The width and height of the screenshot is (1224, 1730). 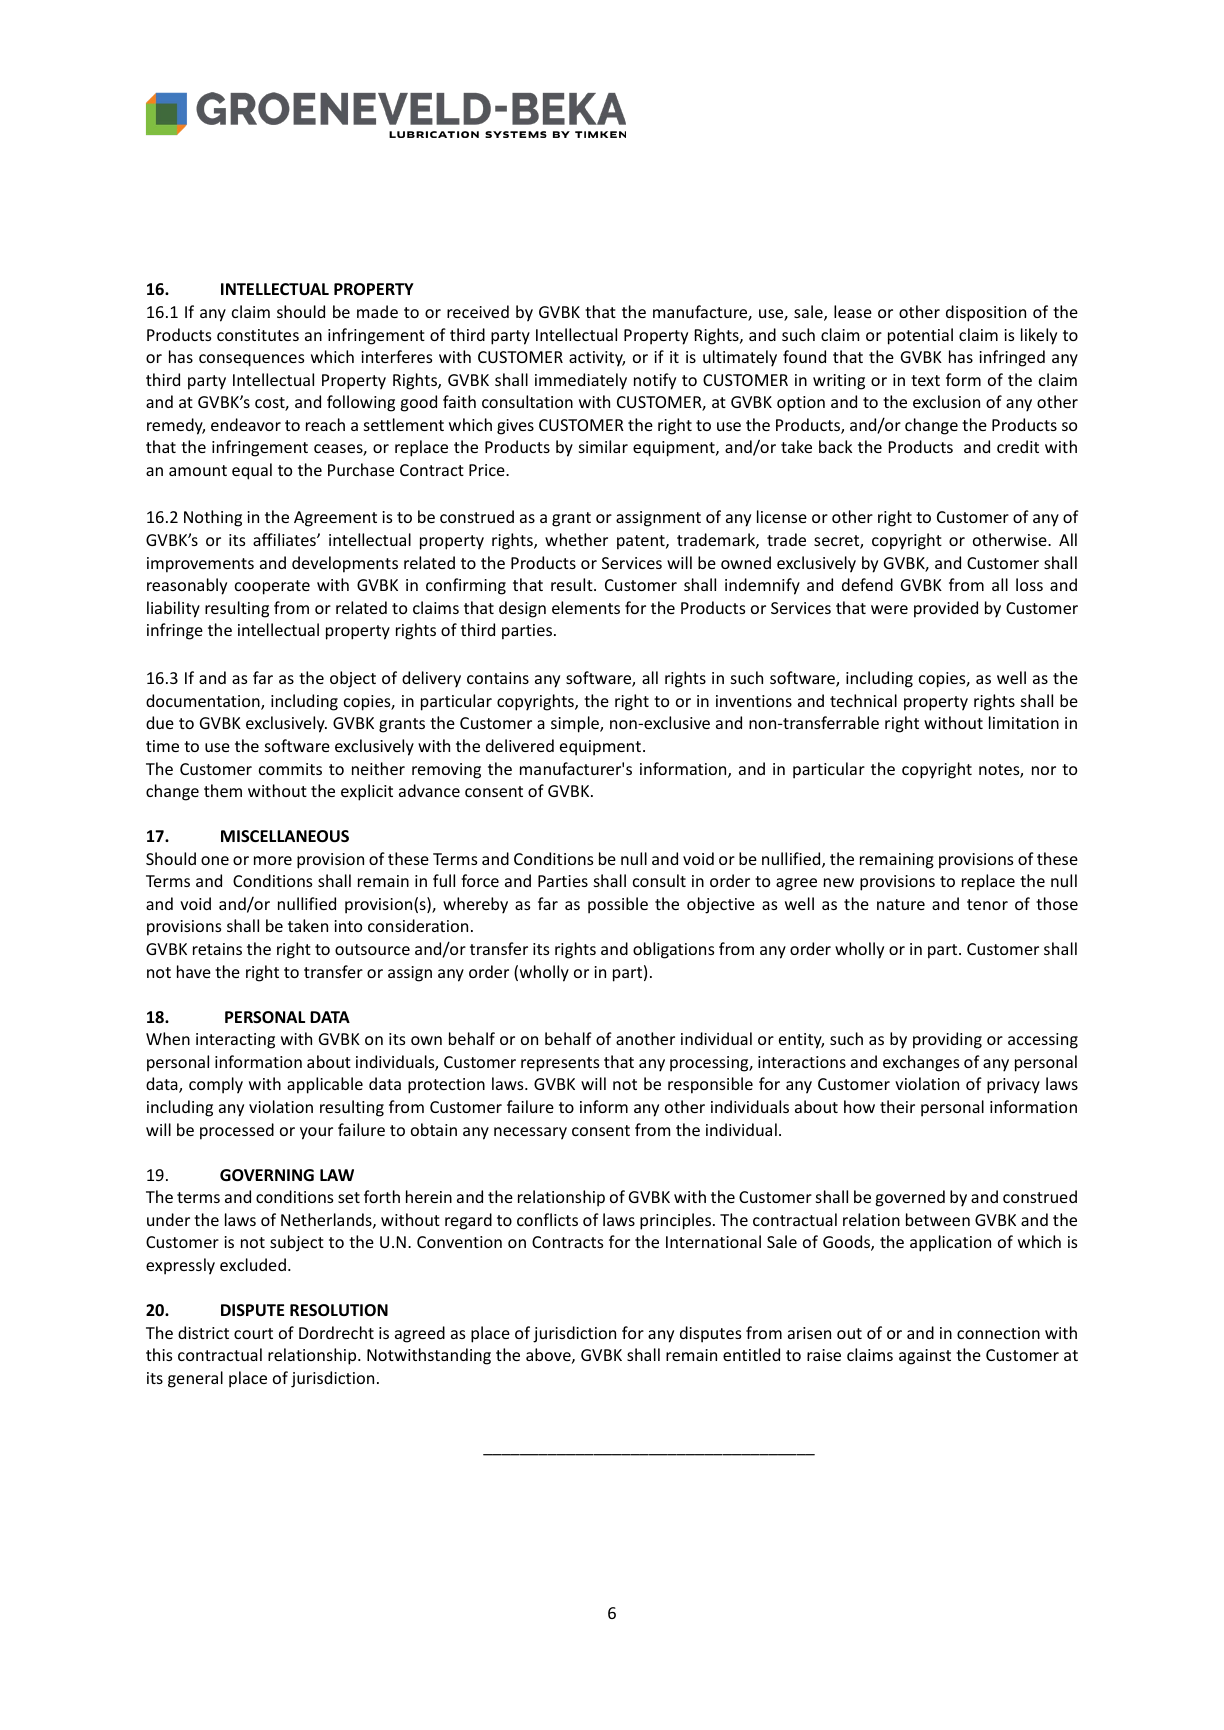 I want to click on court, so click(x=253, y=1333).
